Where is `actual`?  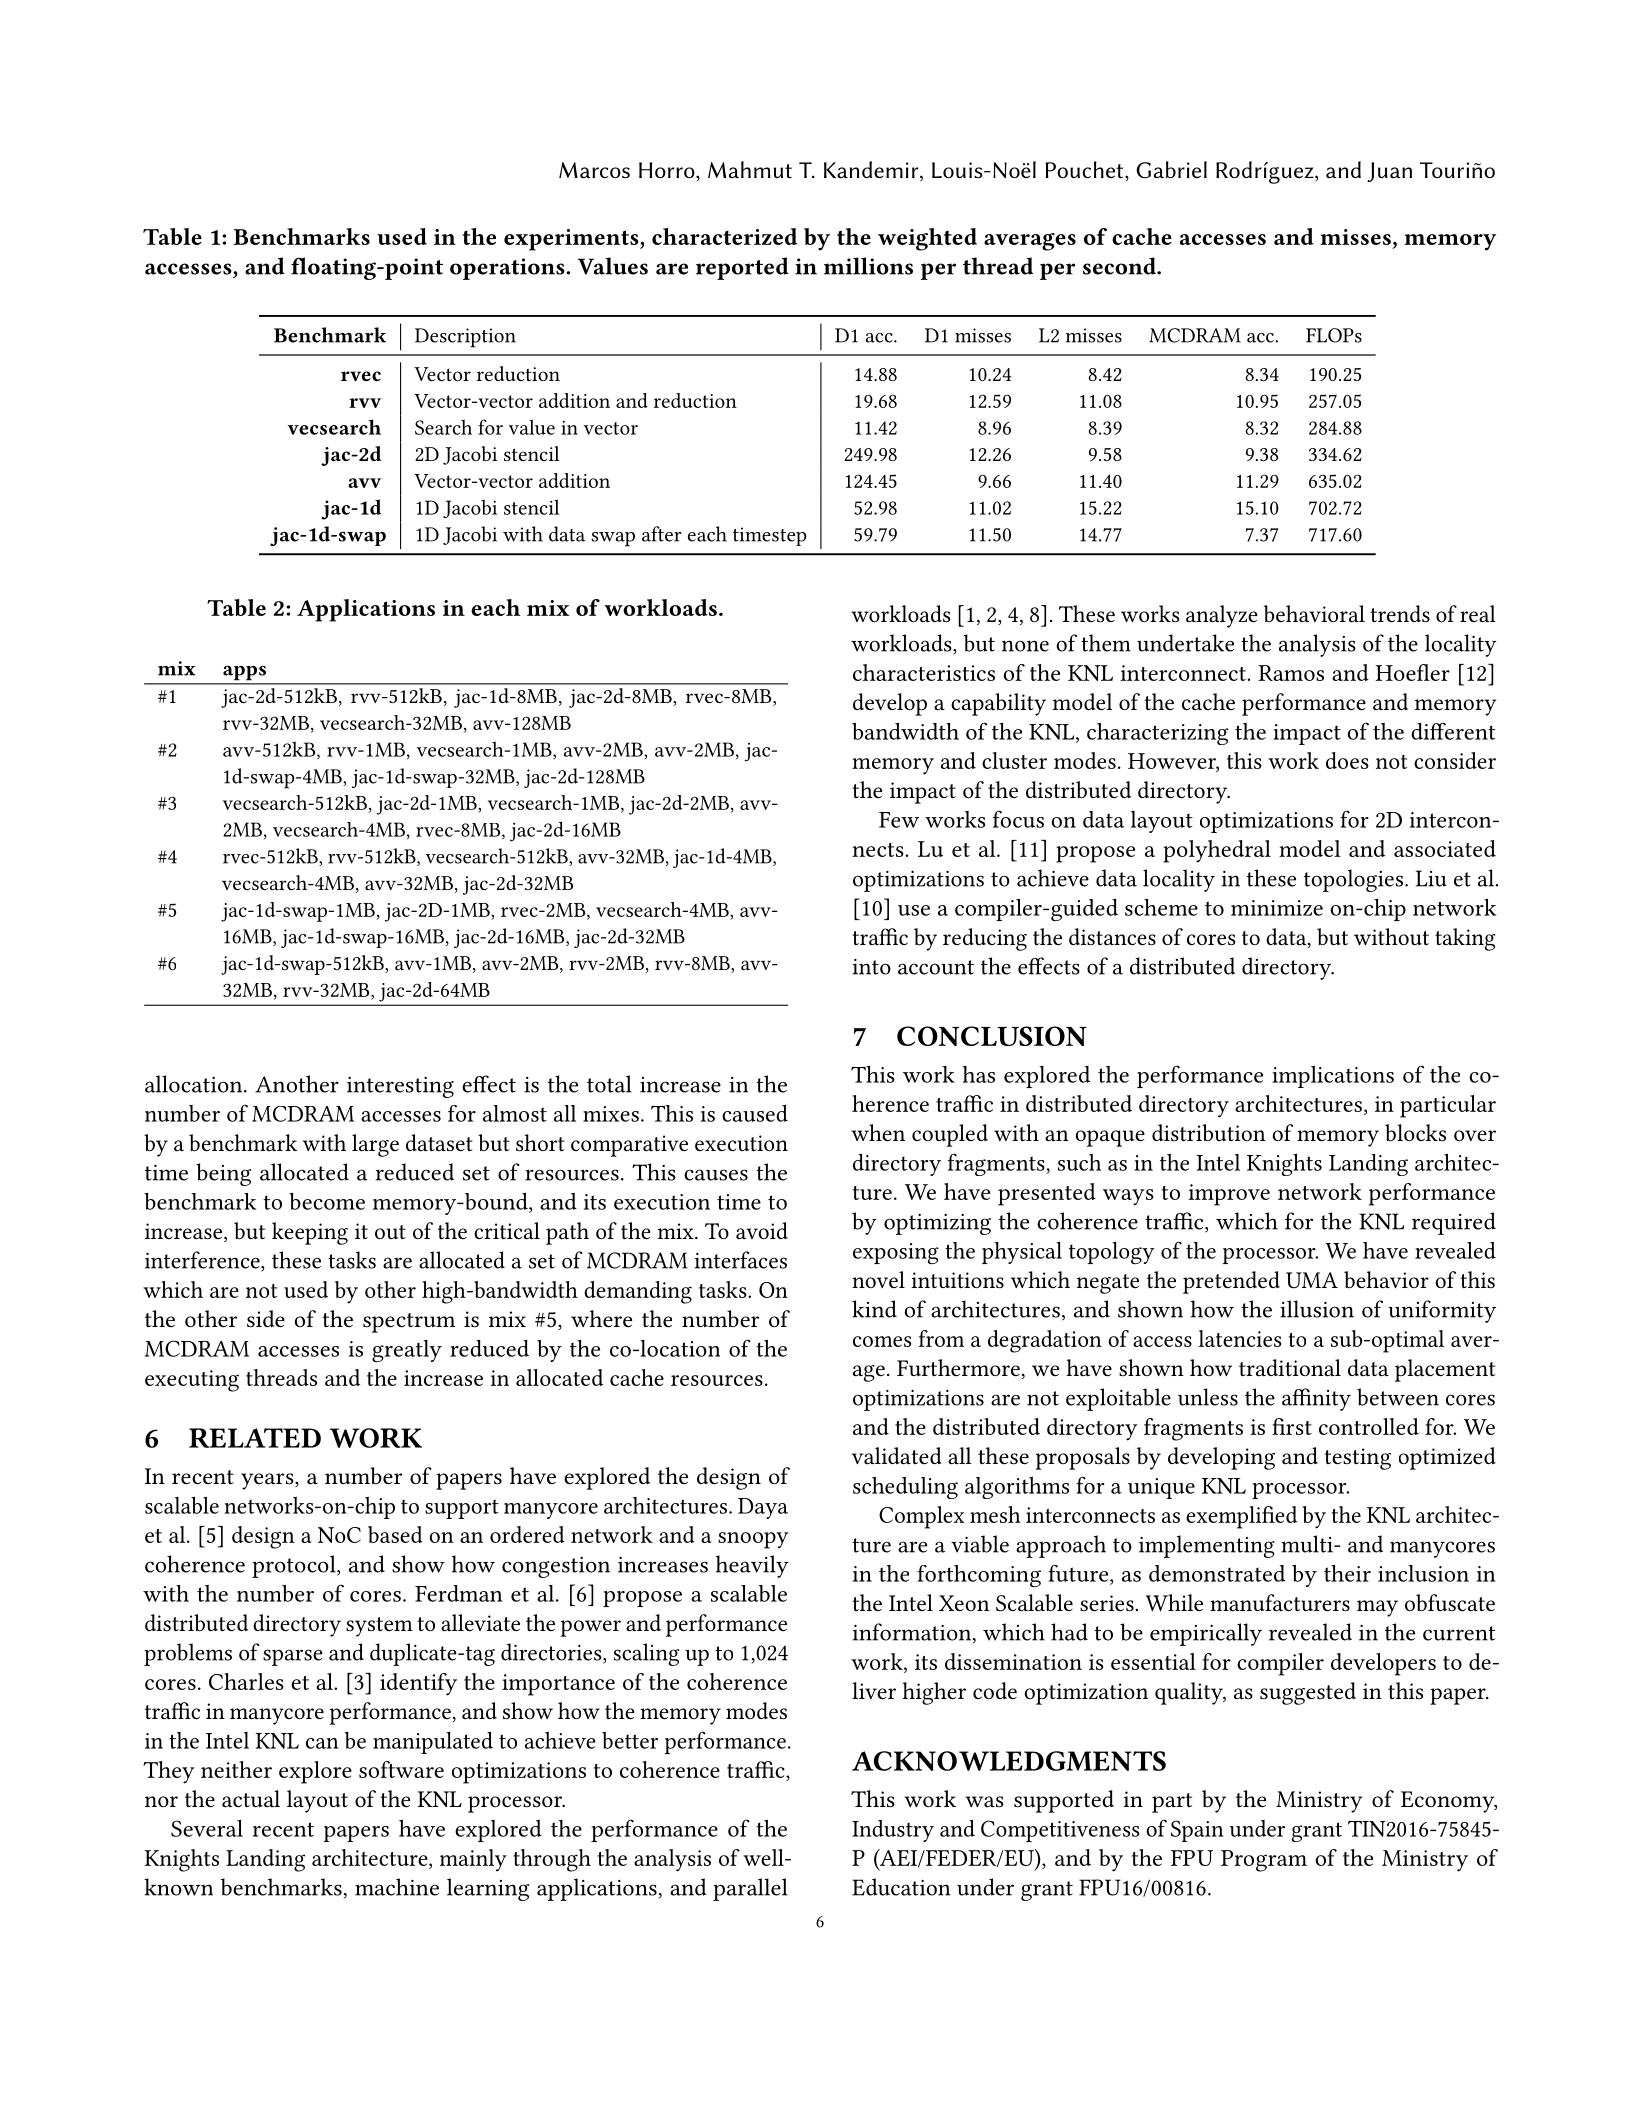 actual is located at coordinates (251, 1799).
